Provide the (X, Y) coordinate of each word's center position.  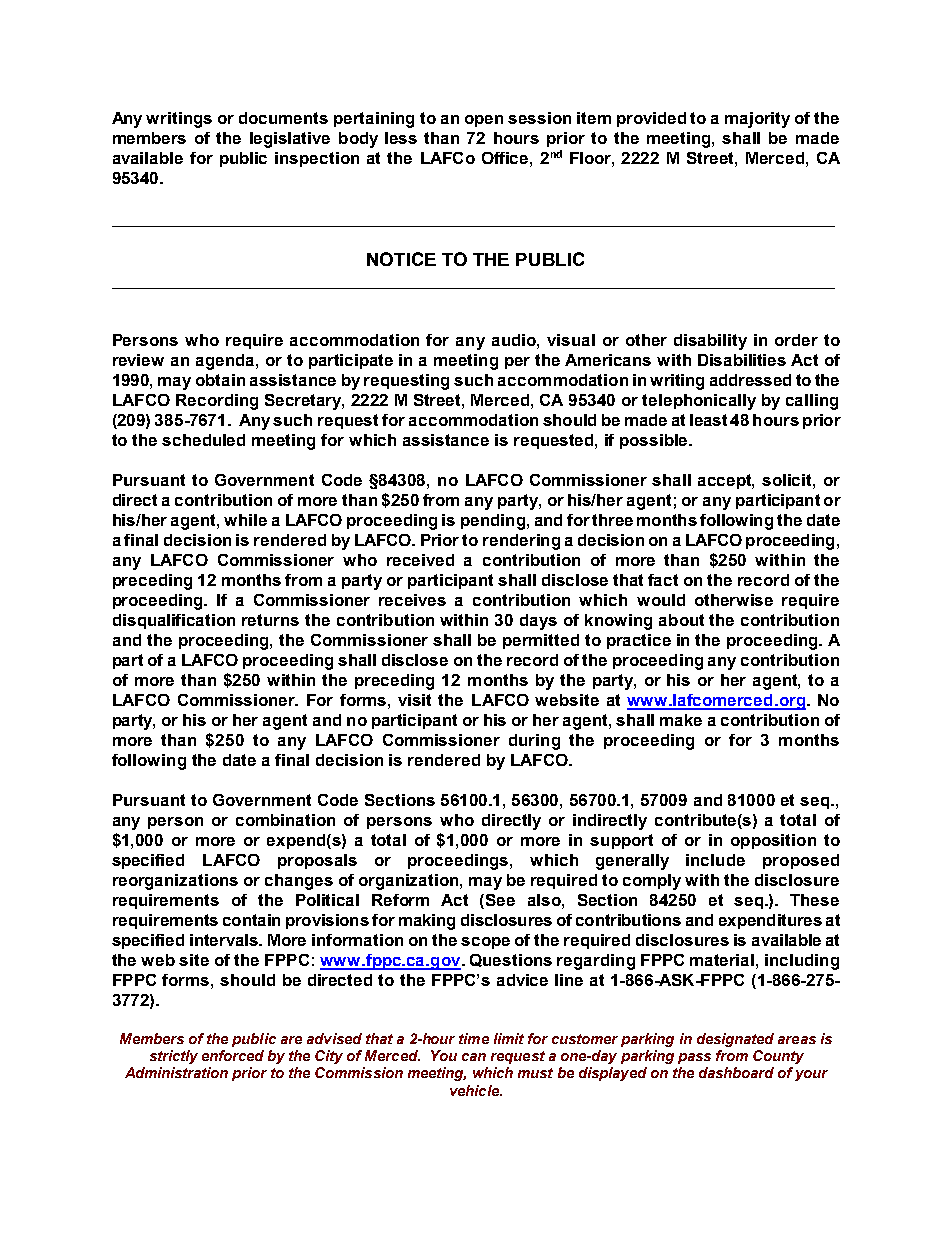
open (484, 121)
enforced (233, 1055)
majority (757, 120)
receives (412, 600)
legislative (290, 140)
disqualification (174, 621)
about (681, 620)
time (474, 1038)
